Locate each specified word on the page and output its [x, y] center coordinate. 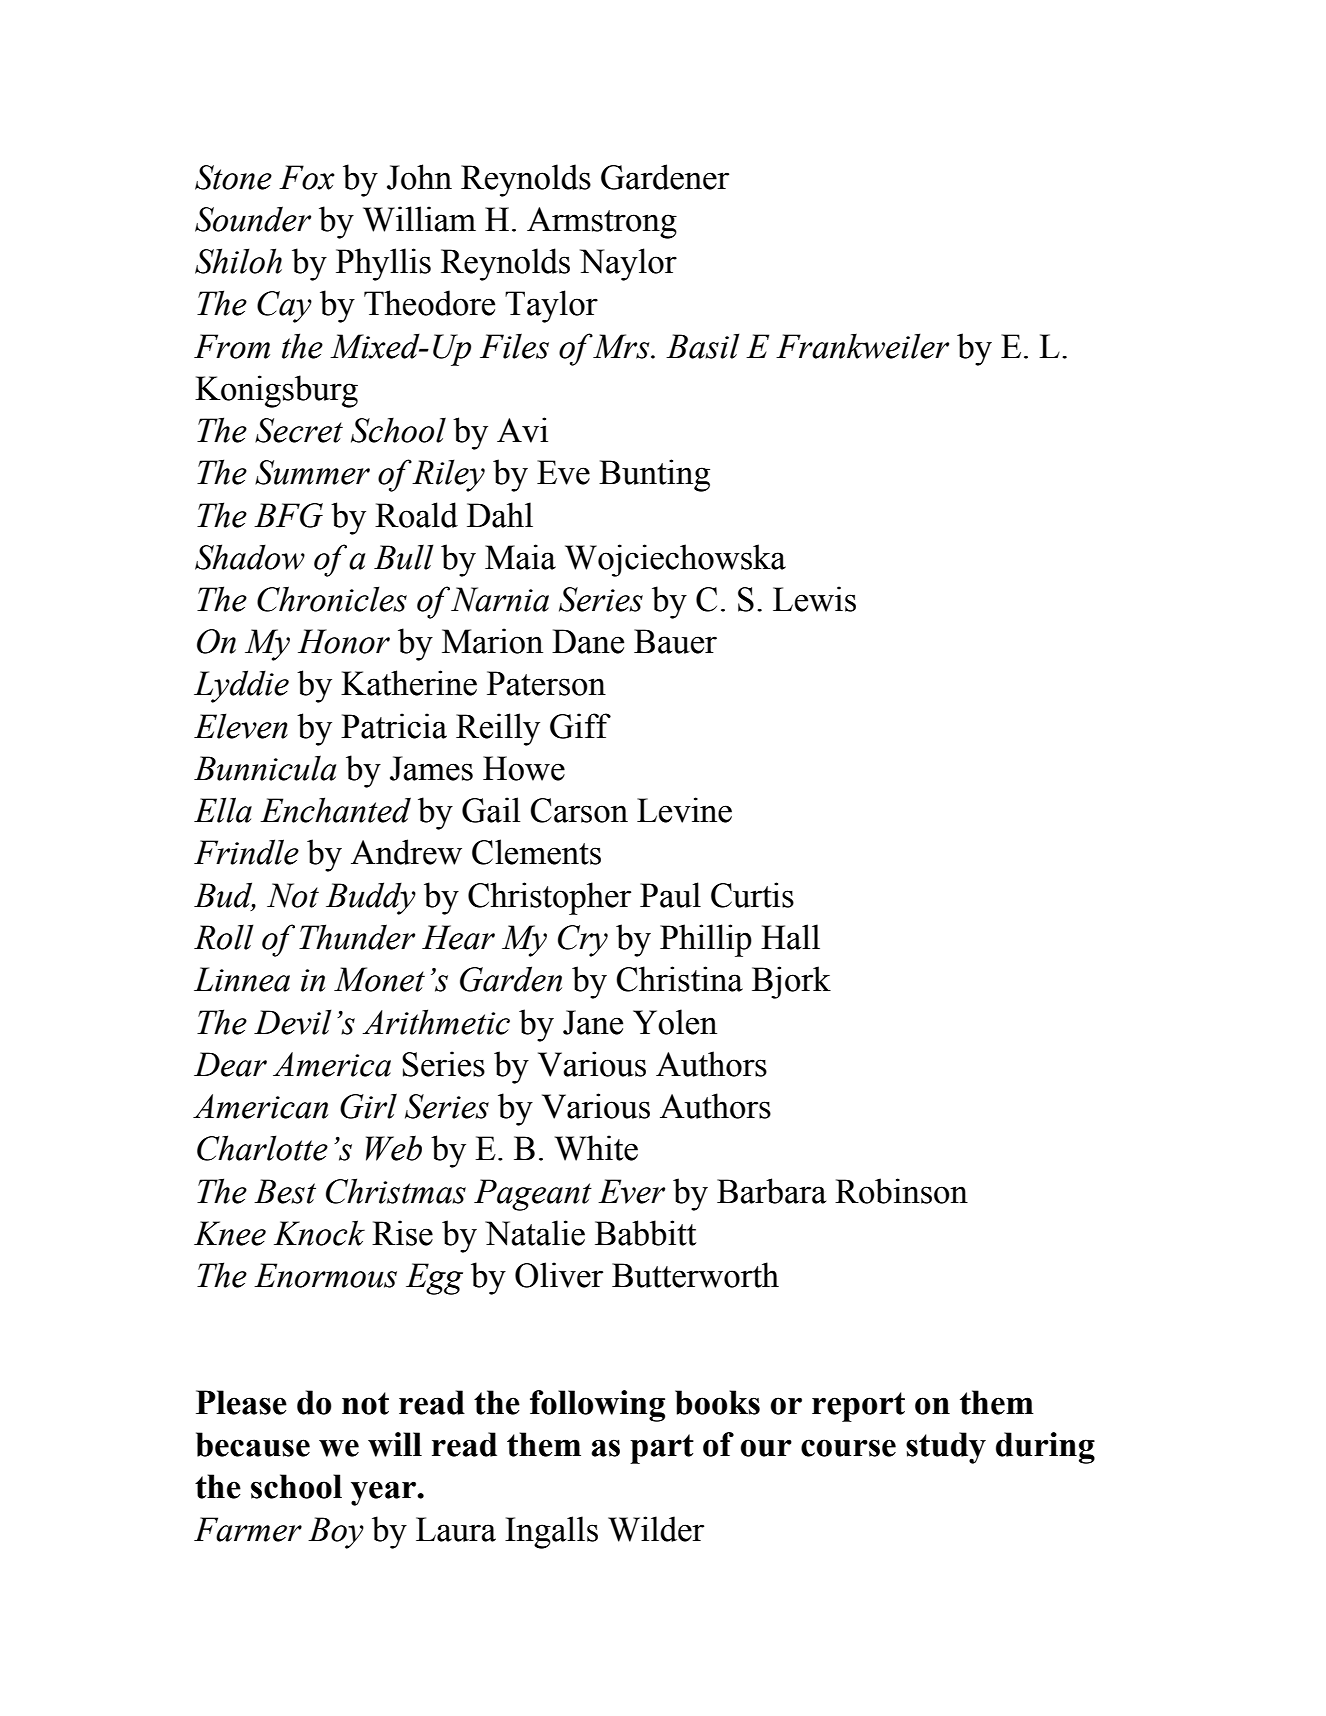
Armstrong [602, 223]
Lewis [814, 599]
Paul [670, 895]
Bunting [654, 475]
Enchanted [335, 810]
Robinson [901, 1191]
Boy [336, 1533]
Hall [790, 937]
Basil [703, 346]
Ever [631, 1191]
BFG [288, 515]
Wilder [656, 1529]
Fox [307, 177]
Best [285, 1191]
